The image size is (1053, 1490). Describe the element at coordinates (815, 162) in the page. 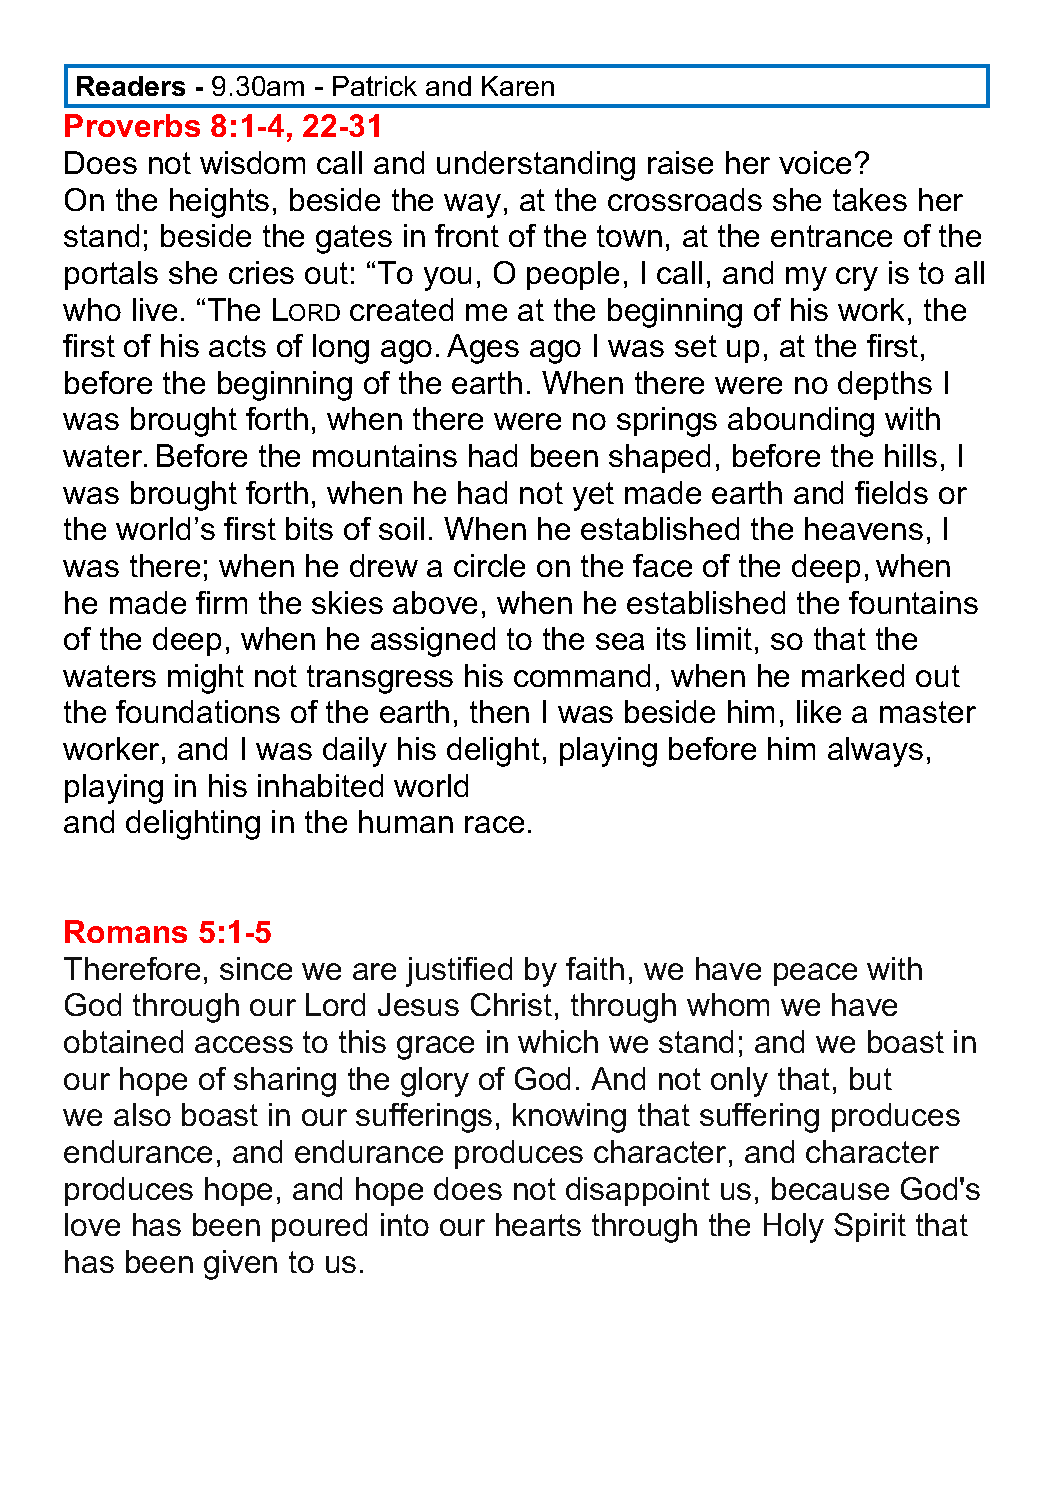

I see `voice` at that location.
